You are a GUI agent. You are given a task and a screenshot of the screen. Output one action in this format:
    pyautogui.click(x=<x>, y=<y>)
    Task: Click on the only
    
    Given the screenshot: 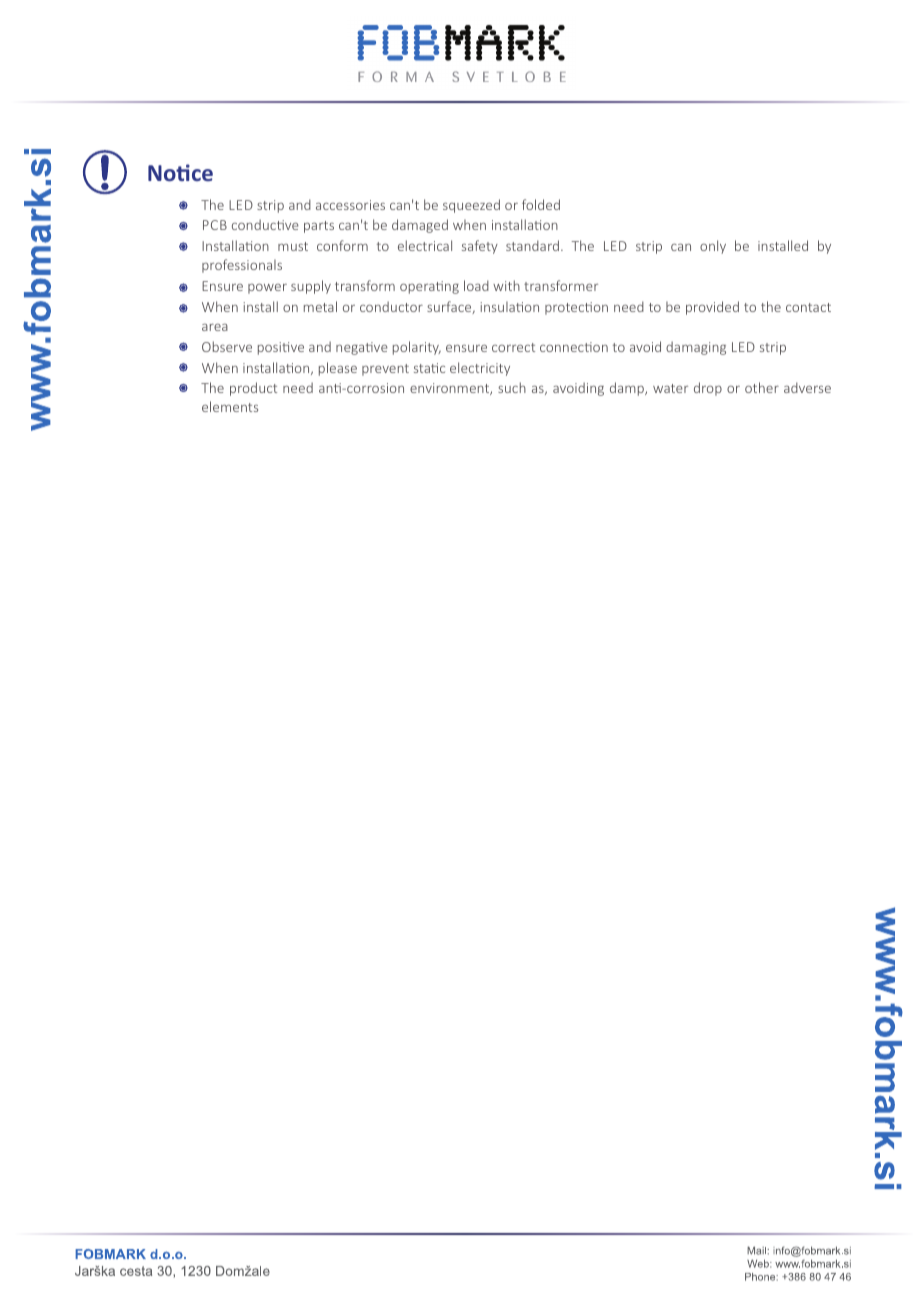 What is the action you would take?
    pyautogui.click(x=713, y=247)
